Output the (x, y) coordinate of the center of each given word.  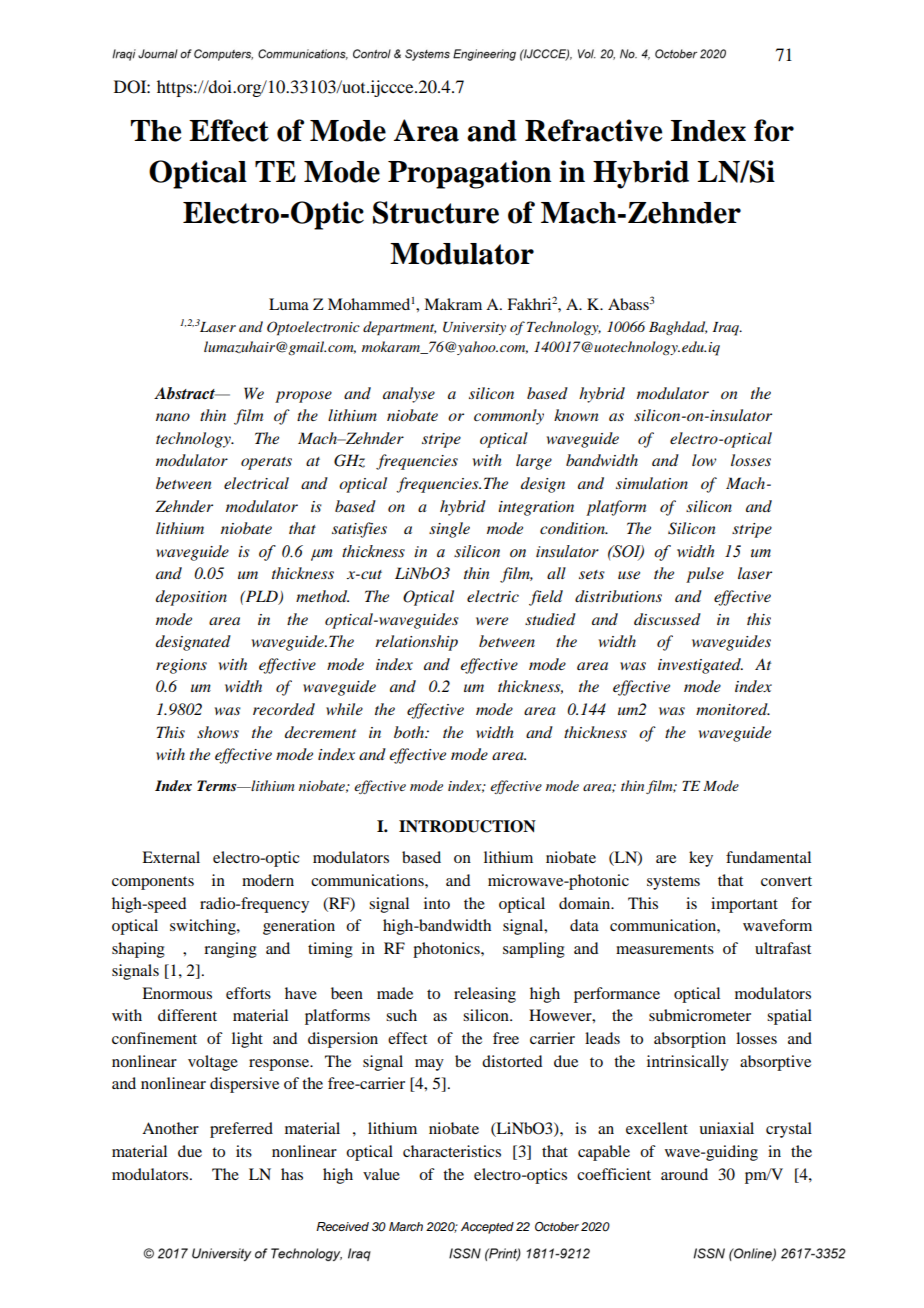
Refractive (593, 130)
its (244, 1151)
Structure (436, 212)
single (449, 530)
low (704, 460)
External (171, 857)
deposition (191, 598)
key (701, 859)
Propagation (470, 174)
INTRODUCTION (467, 826)
